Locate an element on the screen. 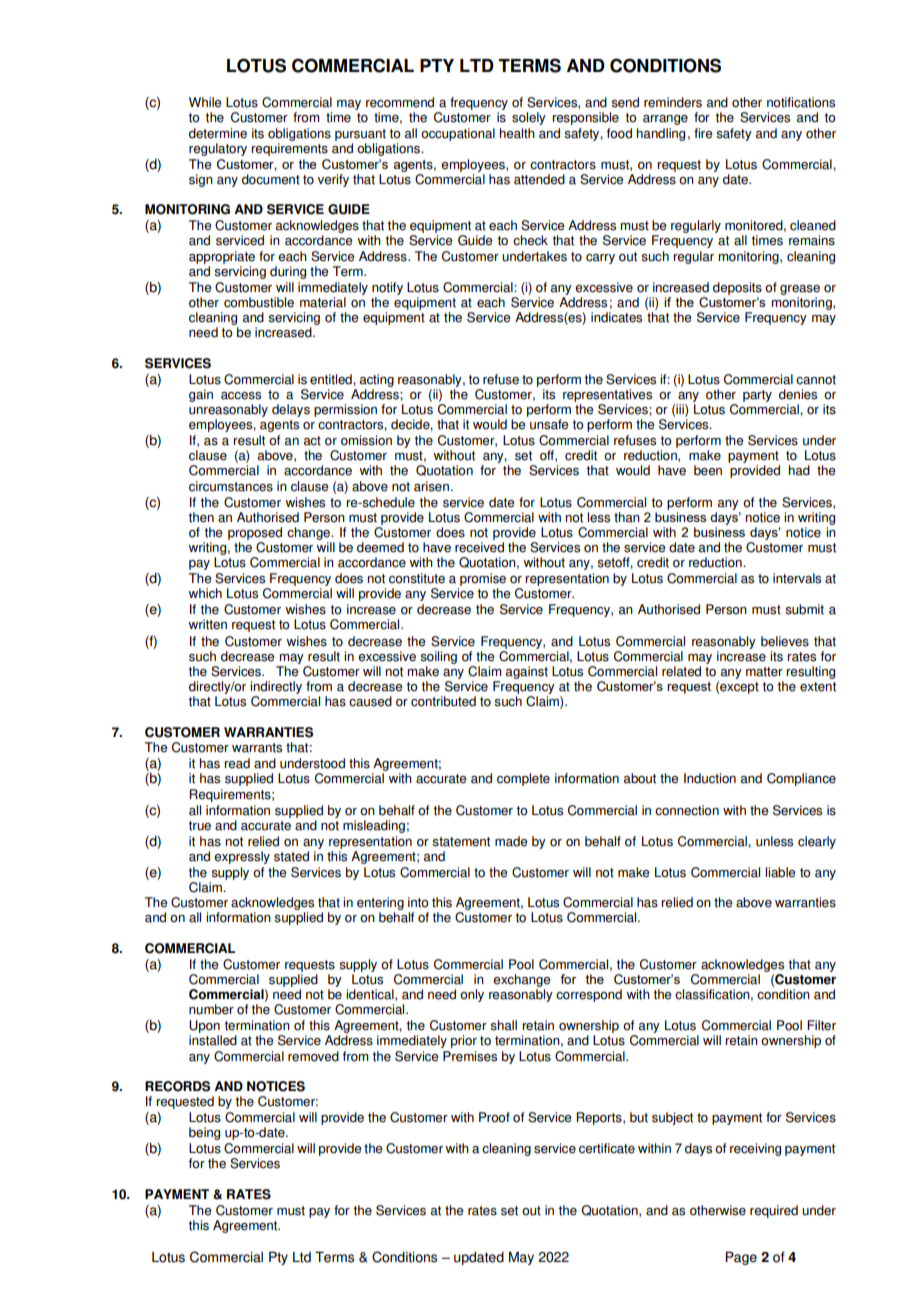 This screenshot has width=924, height=1308. fire is located at coordinates (703, 133).
